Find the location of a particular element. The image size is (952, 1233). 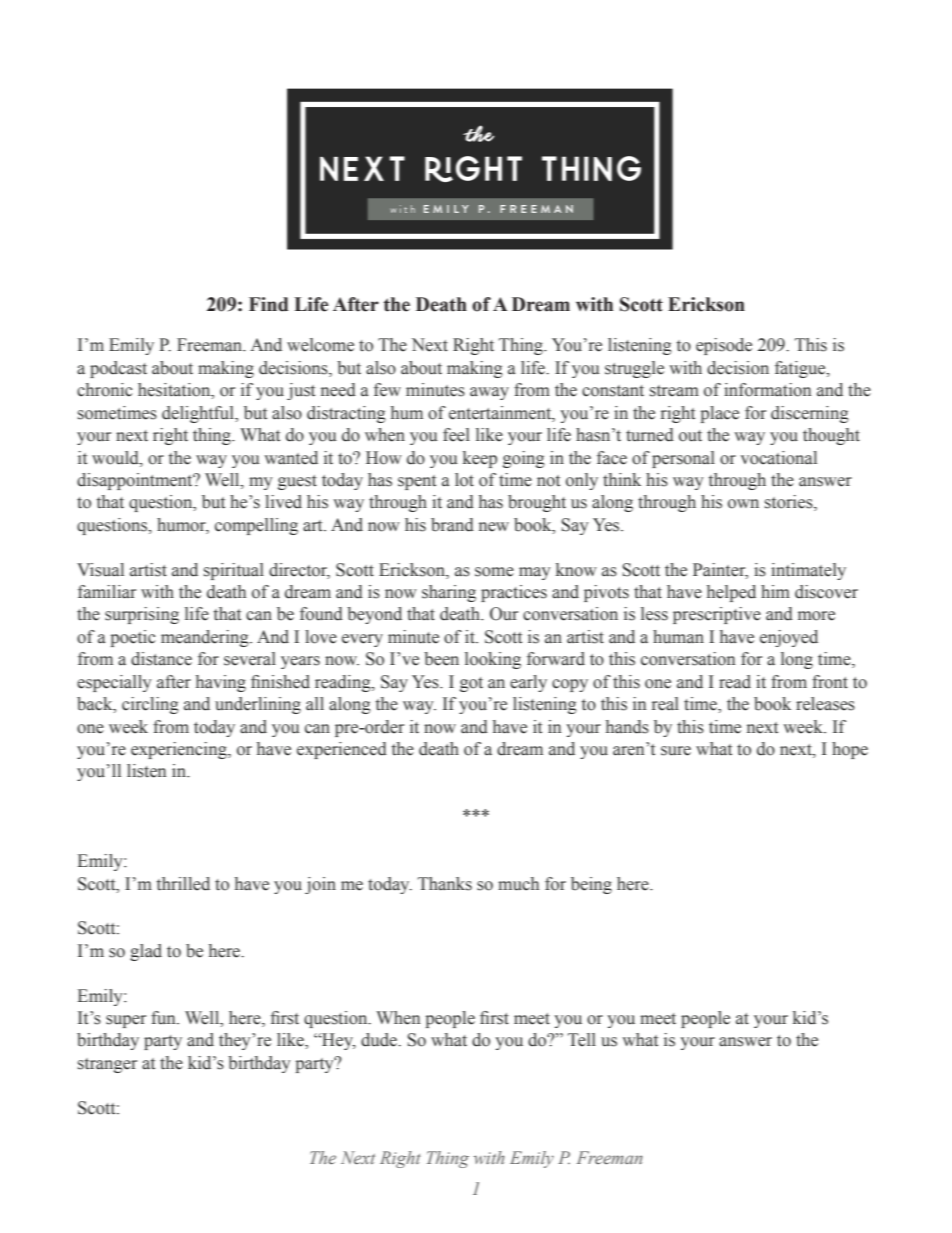

episode is located at coordinates (724, 346).
